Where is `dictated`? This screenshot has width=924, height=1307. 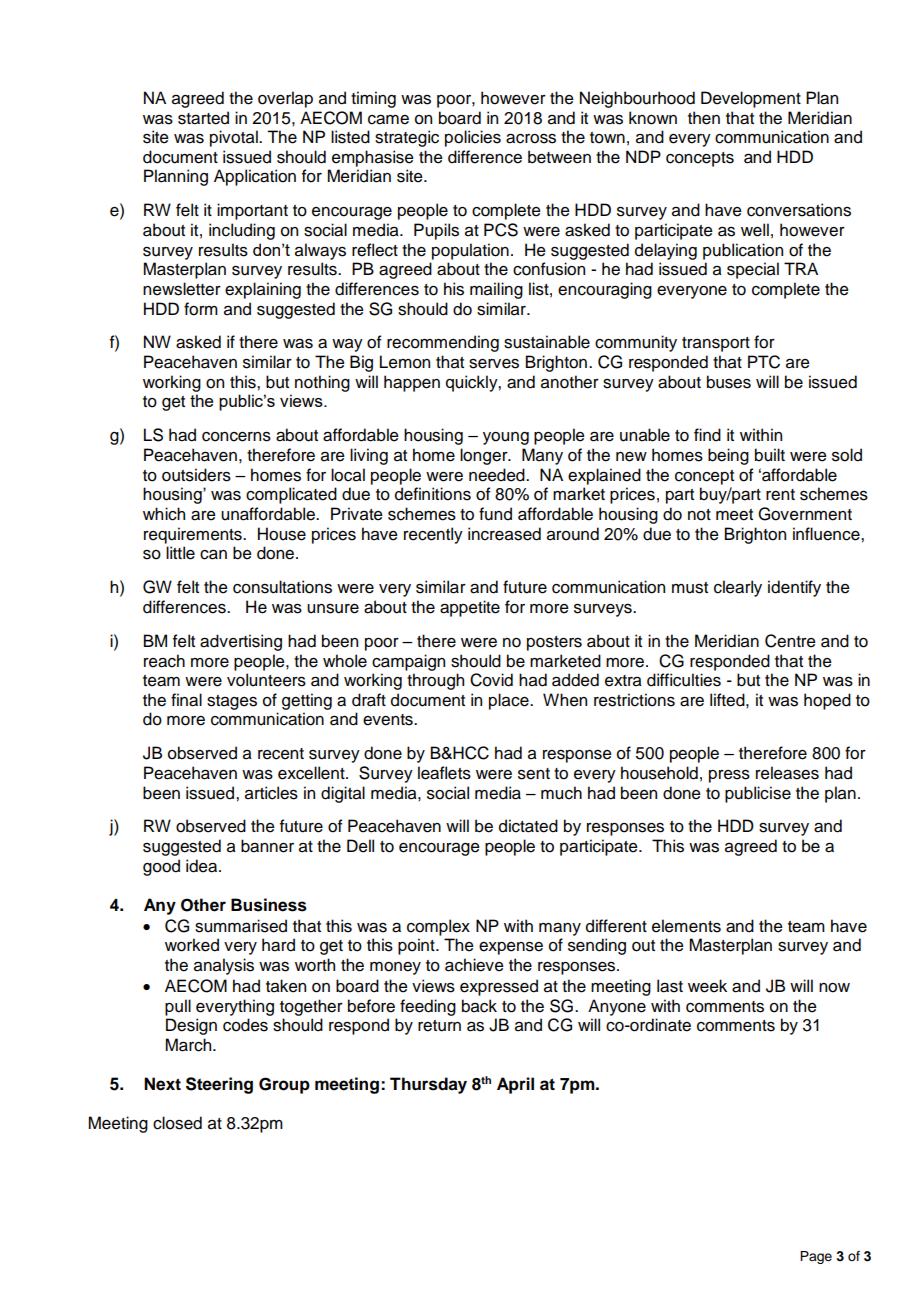
dictated is located at coordinates (528, 826).
